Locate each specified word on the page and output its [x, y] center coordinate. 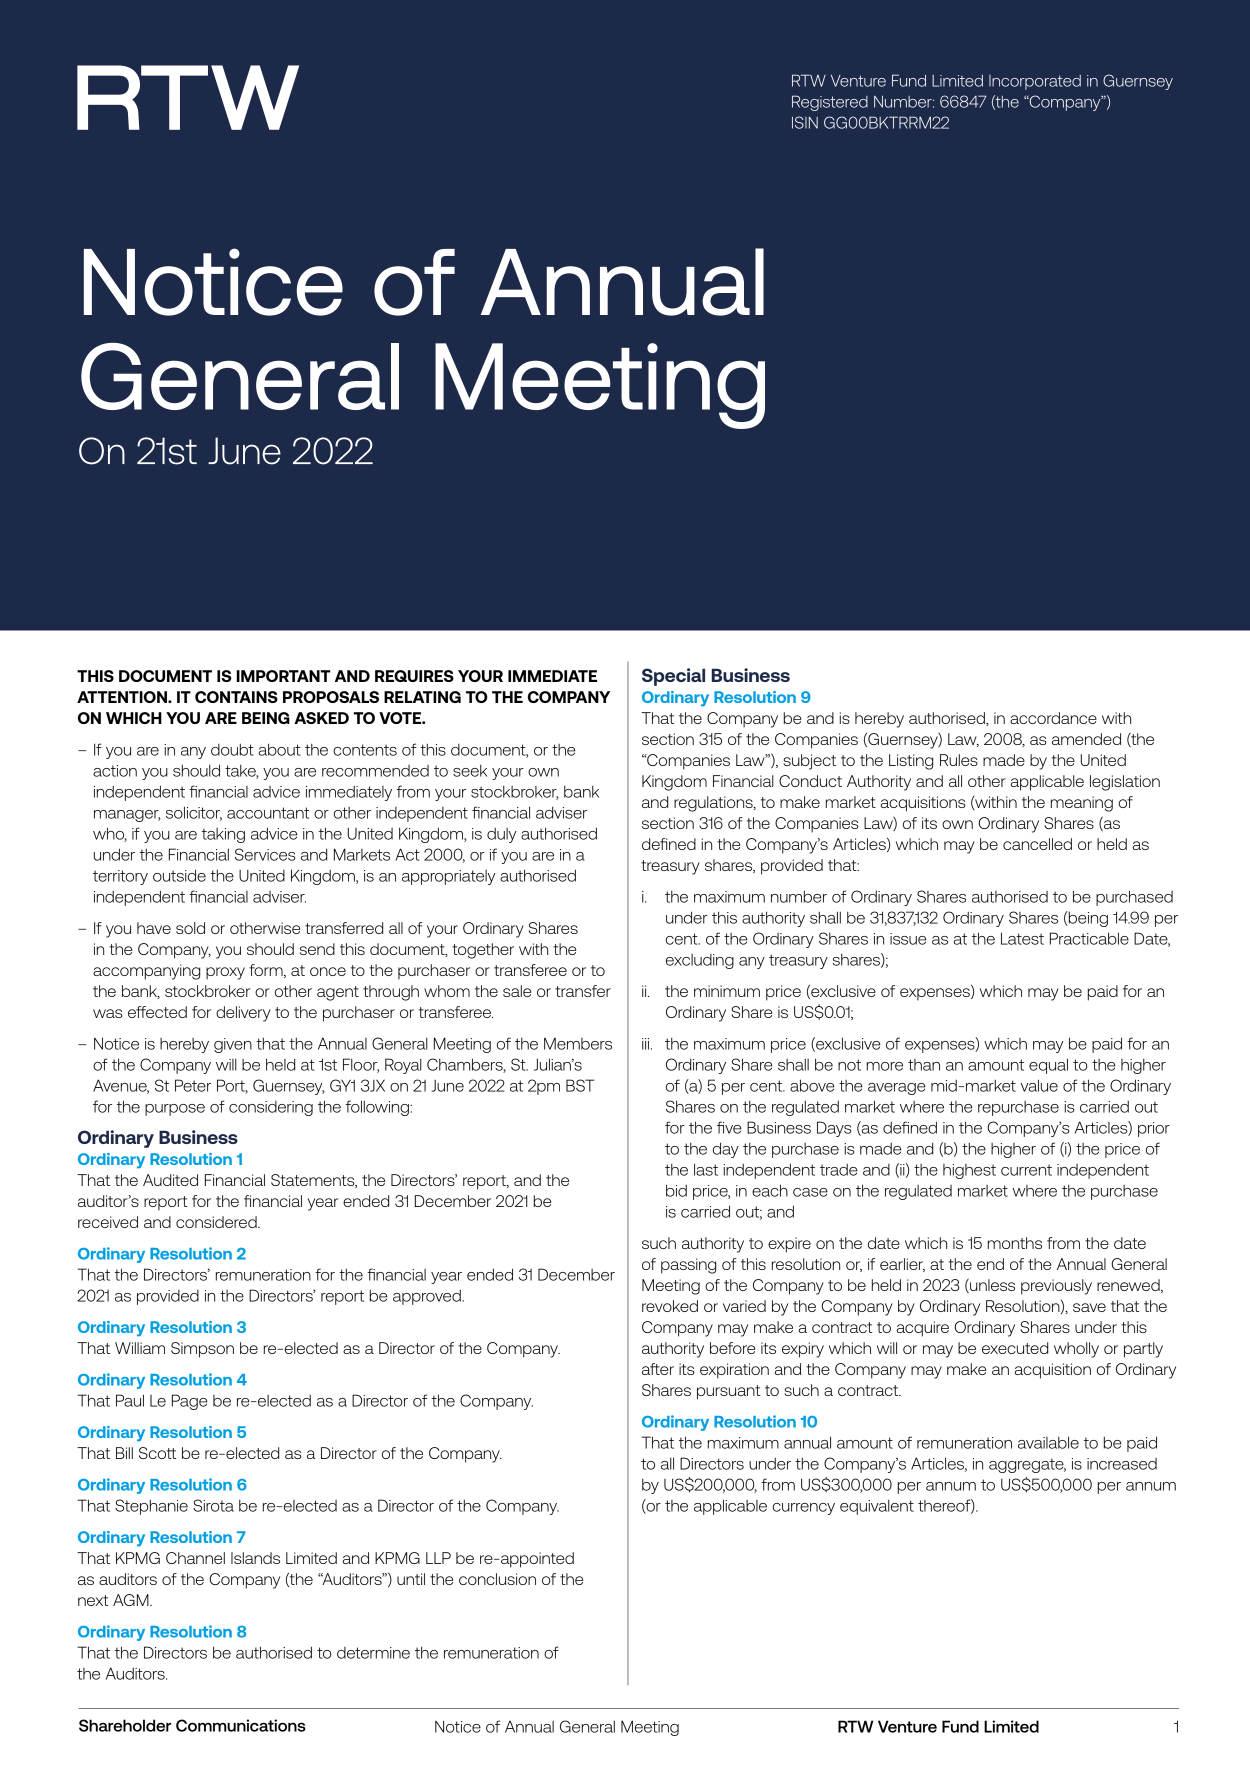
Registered [830, 103]
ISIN [805, 122]
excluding [700, 961]
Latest [1022, 938]
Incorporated [1035, 82]
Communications [241, 1725]
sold [190, 928]
